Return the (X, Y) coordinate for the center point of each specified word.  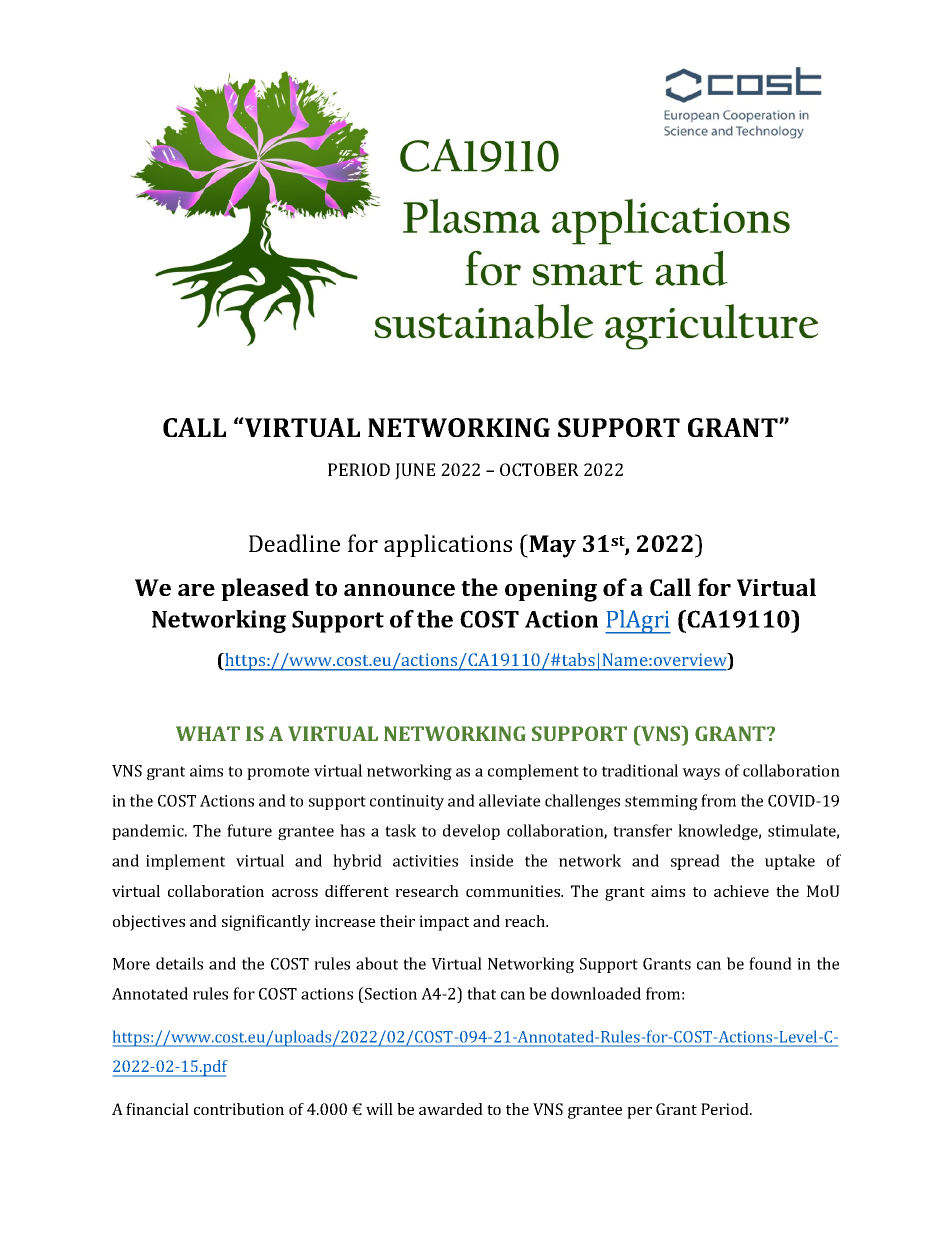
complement (533, 772)
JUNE (415, 471)
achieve (741, 891)
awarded (451, 1109)
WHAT (208, 733)
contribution (239, 1109)
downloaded (596, 993)
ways (701, 774)
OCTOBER (539, 469)
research (427, 891)
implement (185, 862)
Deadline (294, 543)
